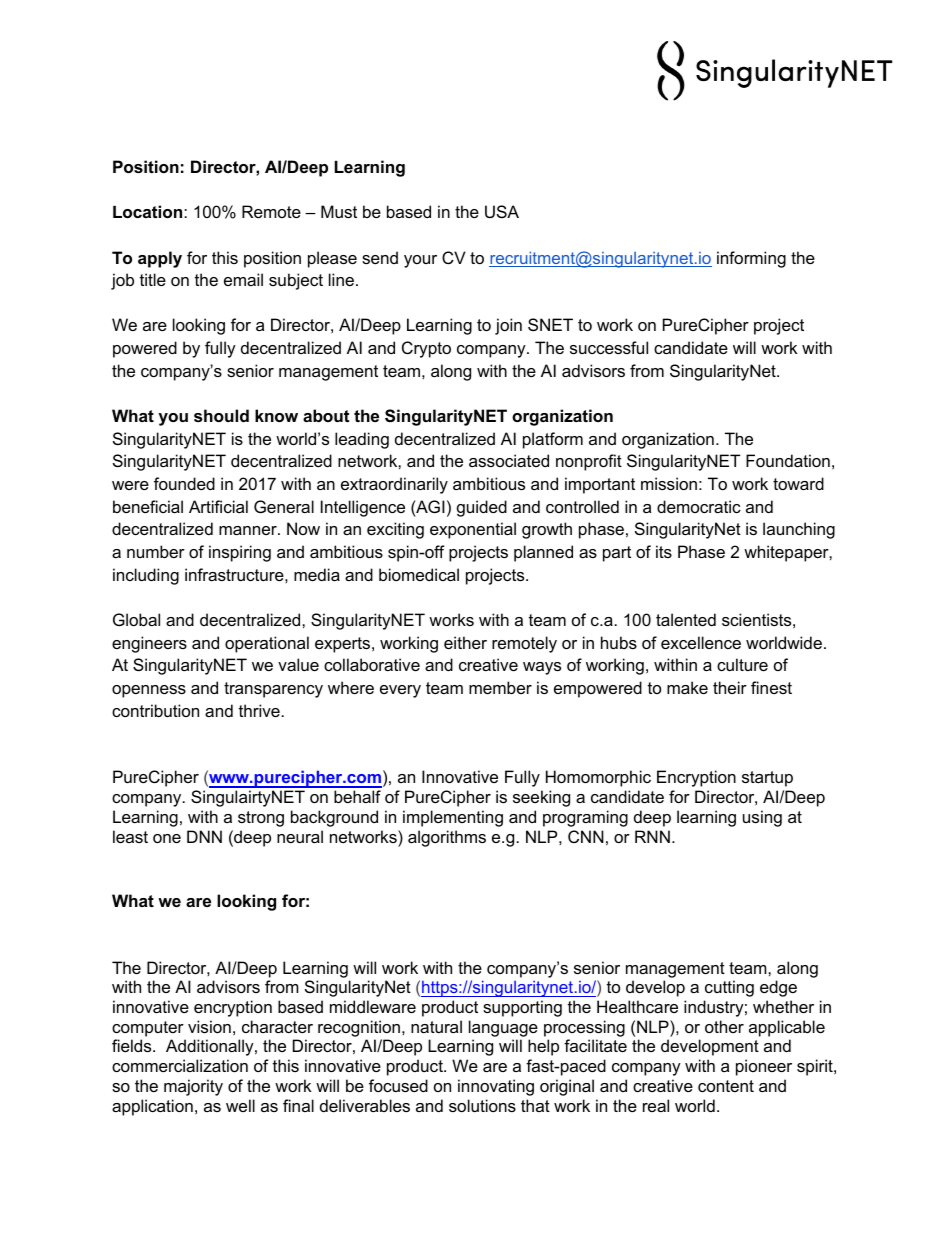 This screenshot has width=952, height=1233. I want to click on startup, so click(767, 779).
